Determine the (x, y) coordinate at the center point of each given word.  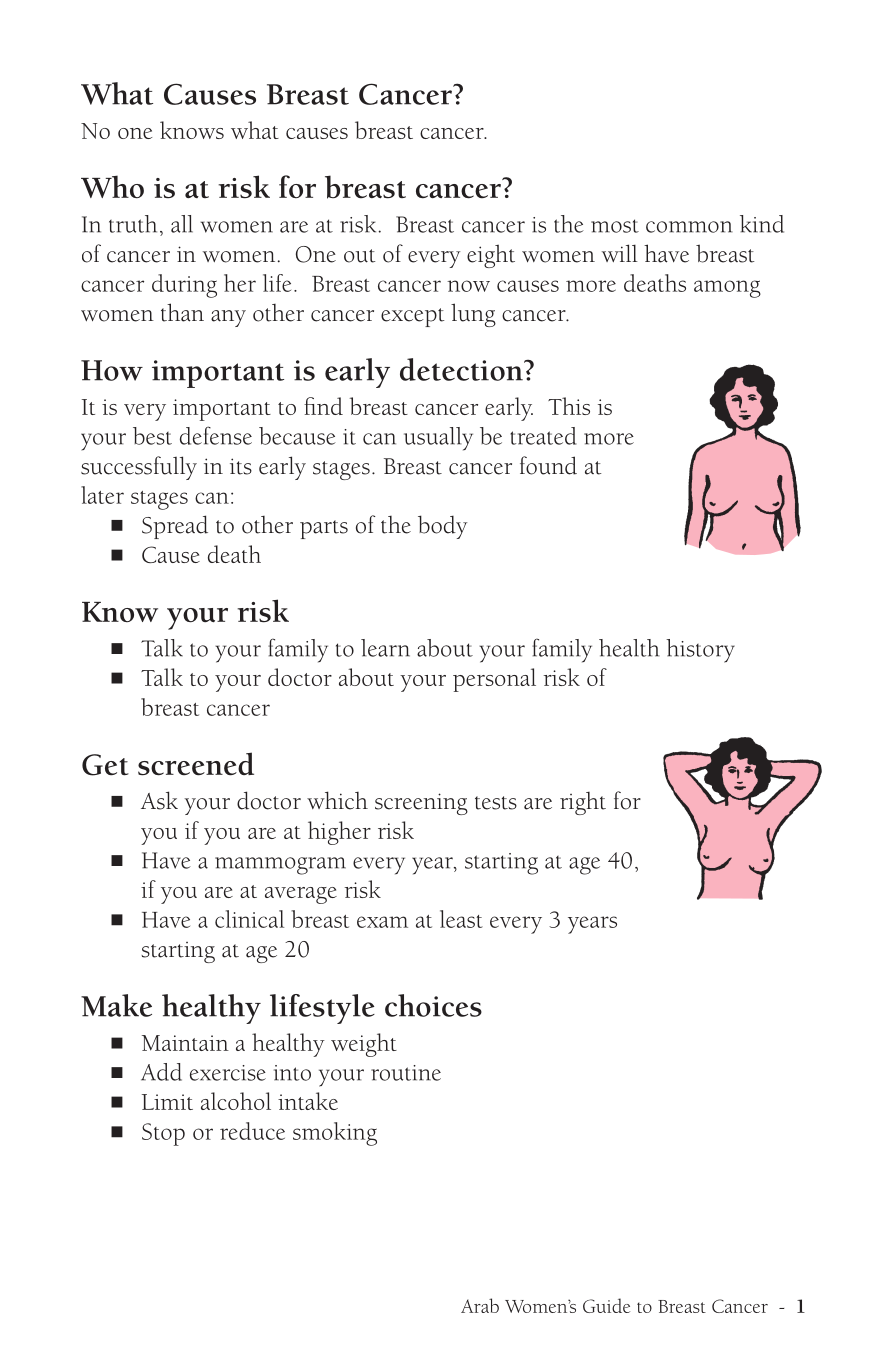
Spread (175, 527)
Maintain (185, 1043)
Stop (163, 1134)
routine (406, 1073)
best (152, 436)
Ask (159, 800)
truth (133, 224)
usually (438, 439)
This (569, 406)
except (412, 317)
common (689, 227)
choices (433, 1005)
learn (385, 648)
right (583, 803)
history (700, 651)
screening (421, 804)
